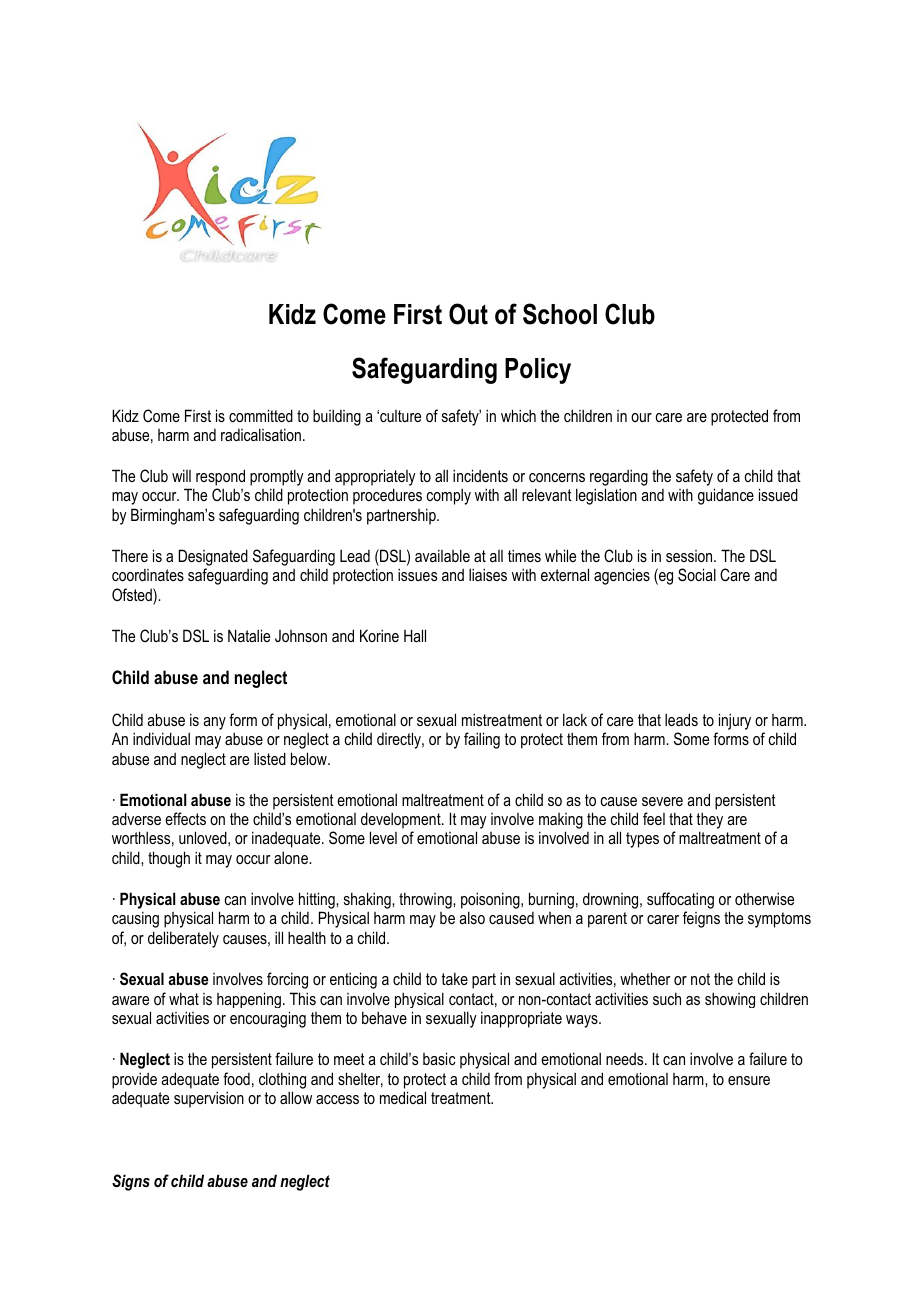  What do you see at coordinates (749, 1080) in the screenshot?
I see `ensure` at bounding box center [749, 1080].
